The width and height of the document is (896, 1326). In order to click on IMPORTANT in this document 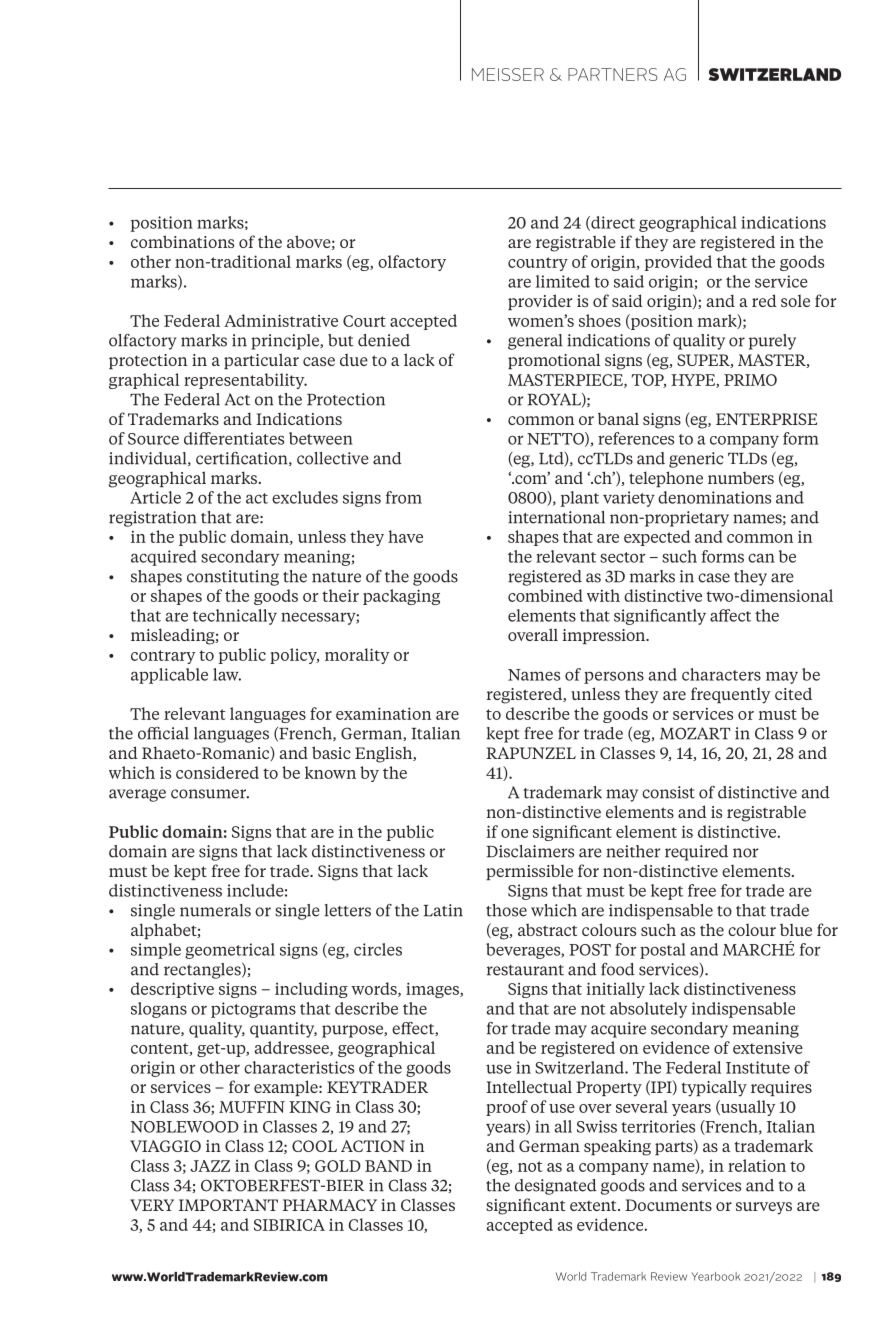, I will do `click(228, 1205)`.
